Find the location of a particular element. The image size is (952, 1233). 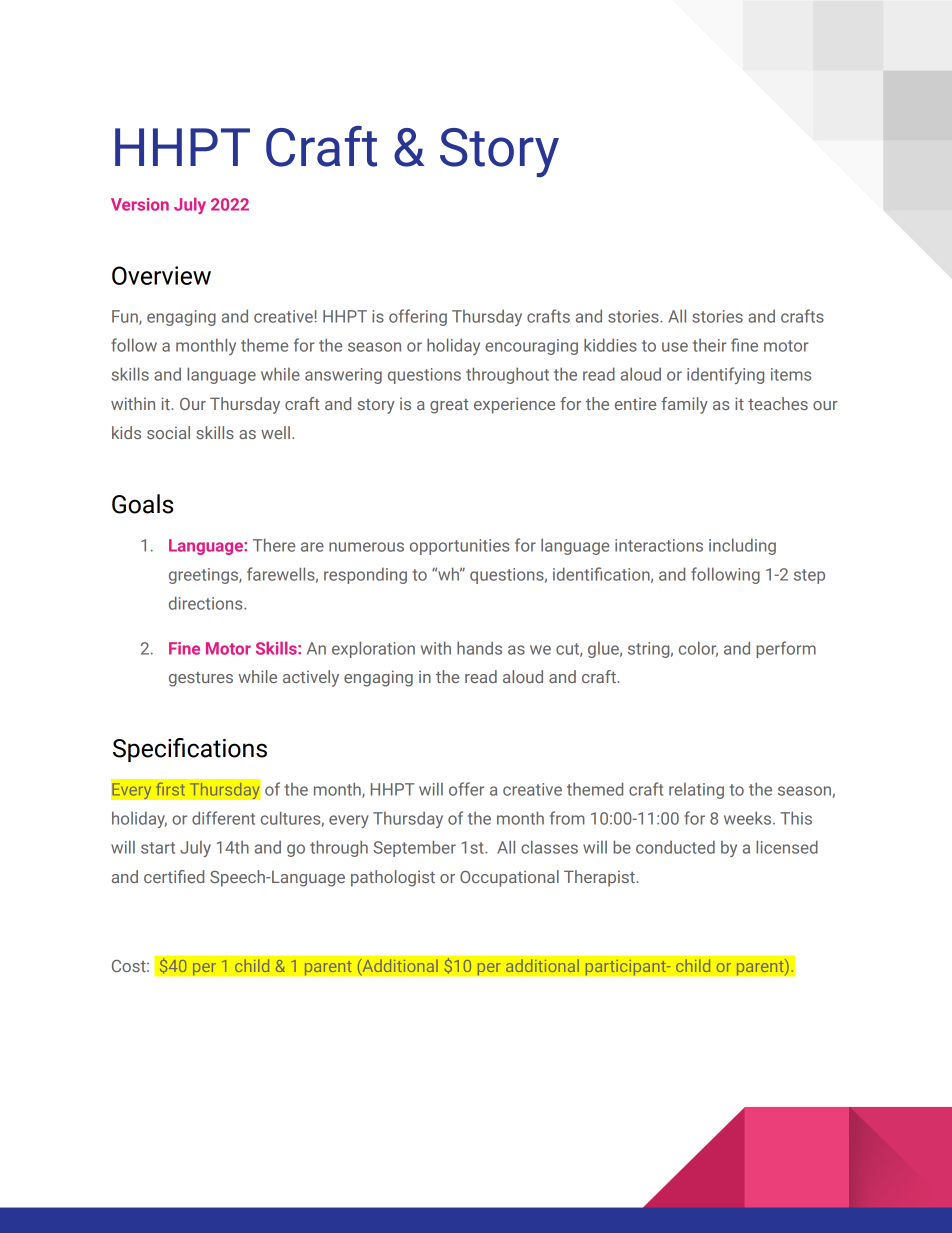

family is located at coordinates (684, 405).
